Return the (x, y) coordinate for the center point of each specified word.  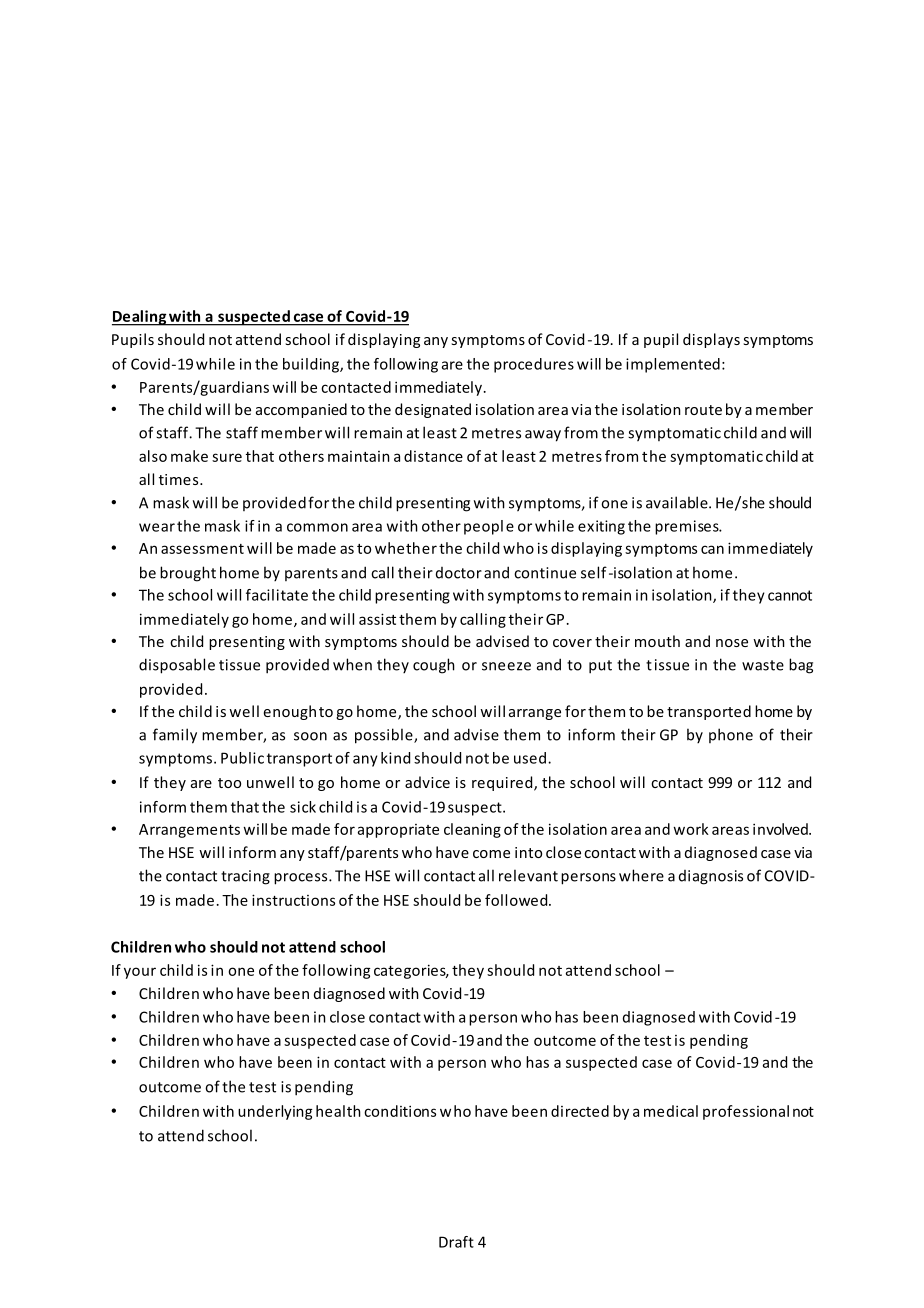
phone (731, 735)
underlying (275, 1112)
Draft (456, 1242)
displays (711, 340)
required (503, 783)
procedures (534, 365)
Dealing (140, 318)
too (229, 783)
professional (746, 1112)
